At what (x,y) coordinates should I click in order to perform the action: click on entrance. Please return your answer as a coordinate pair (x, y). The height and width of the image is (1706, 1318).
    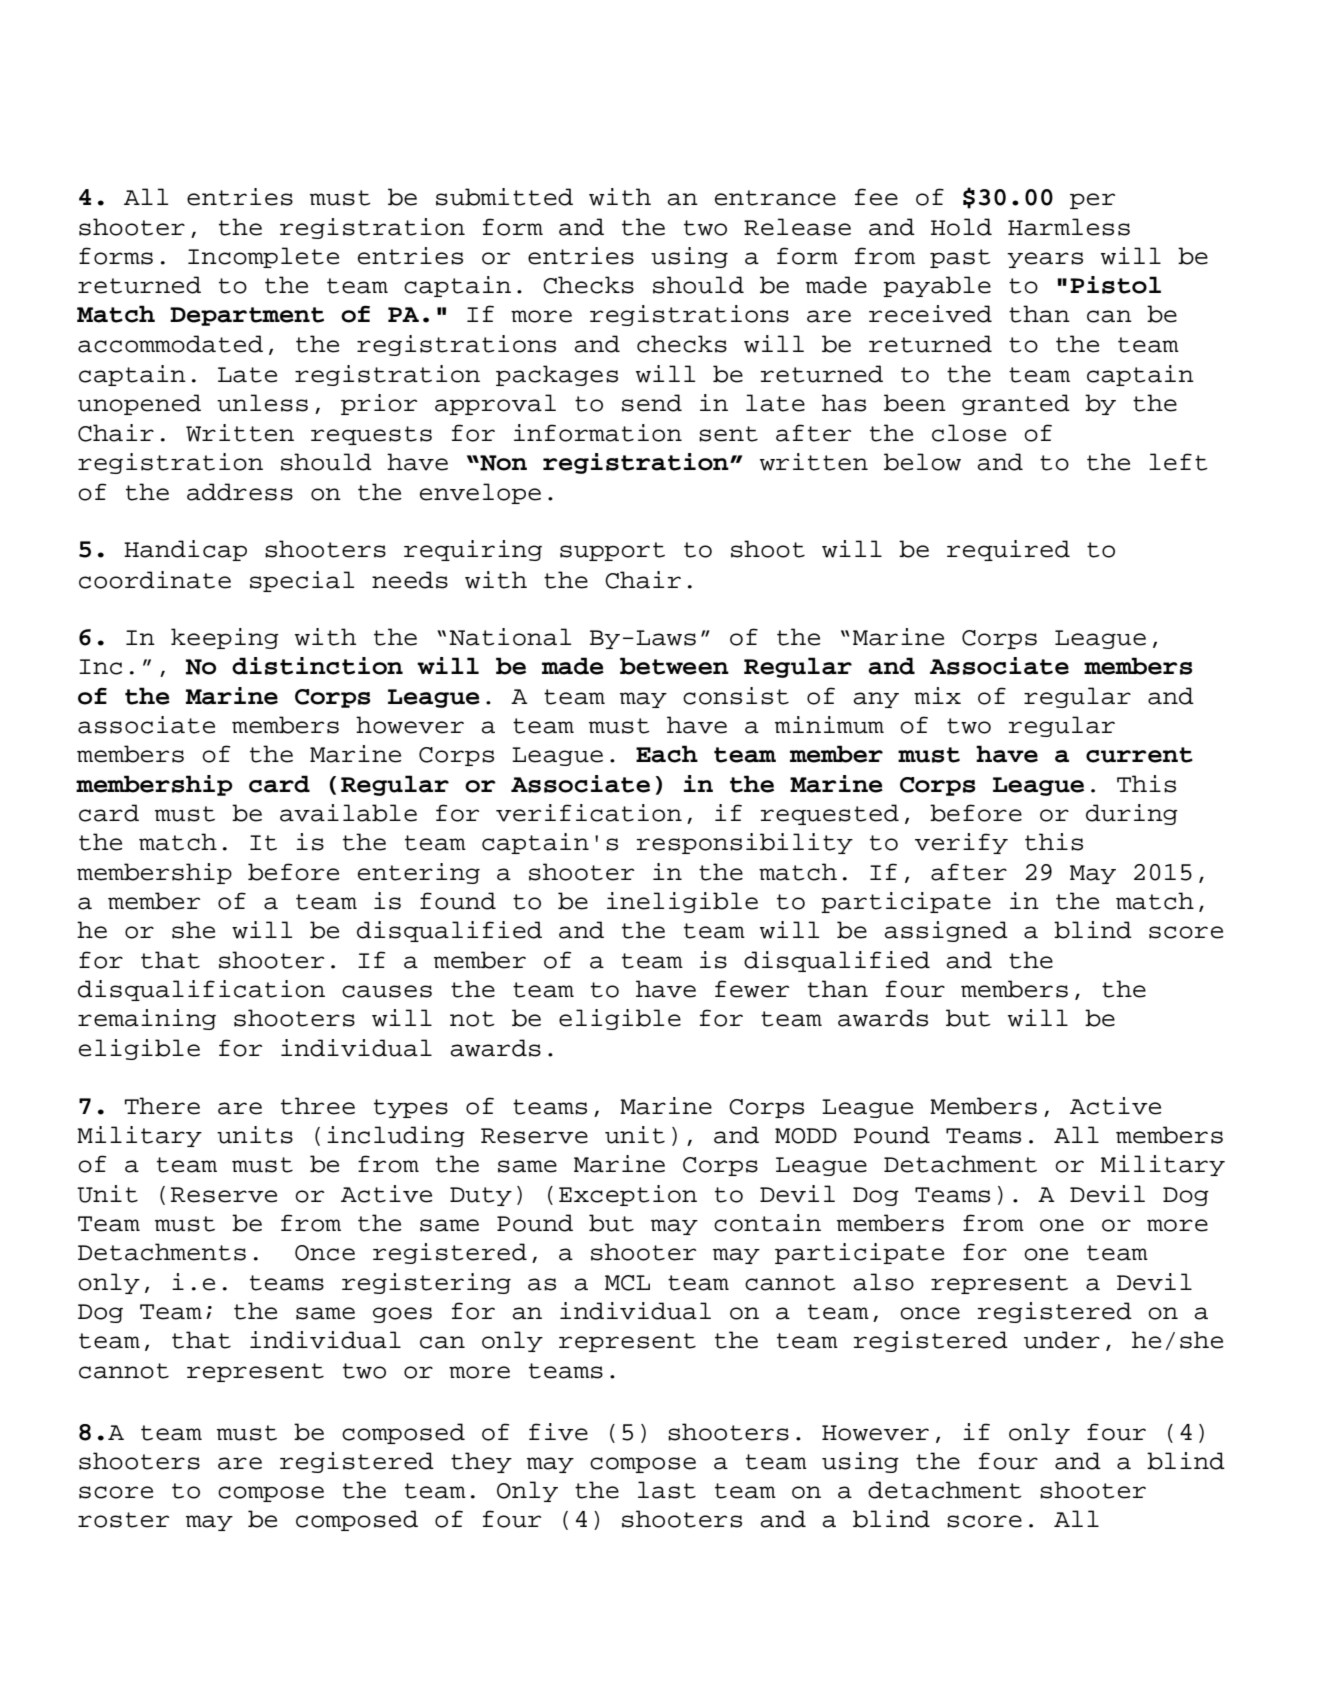
    Looking at the image, I should click on (775, 198).
